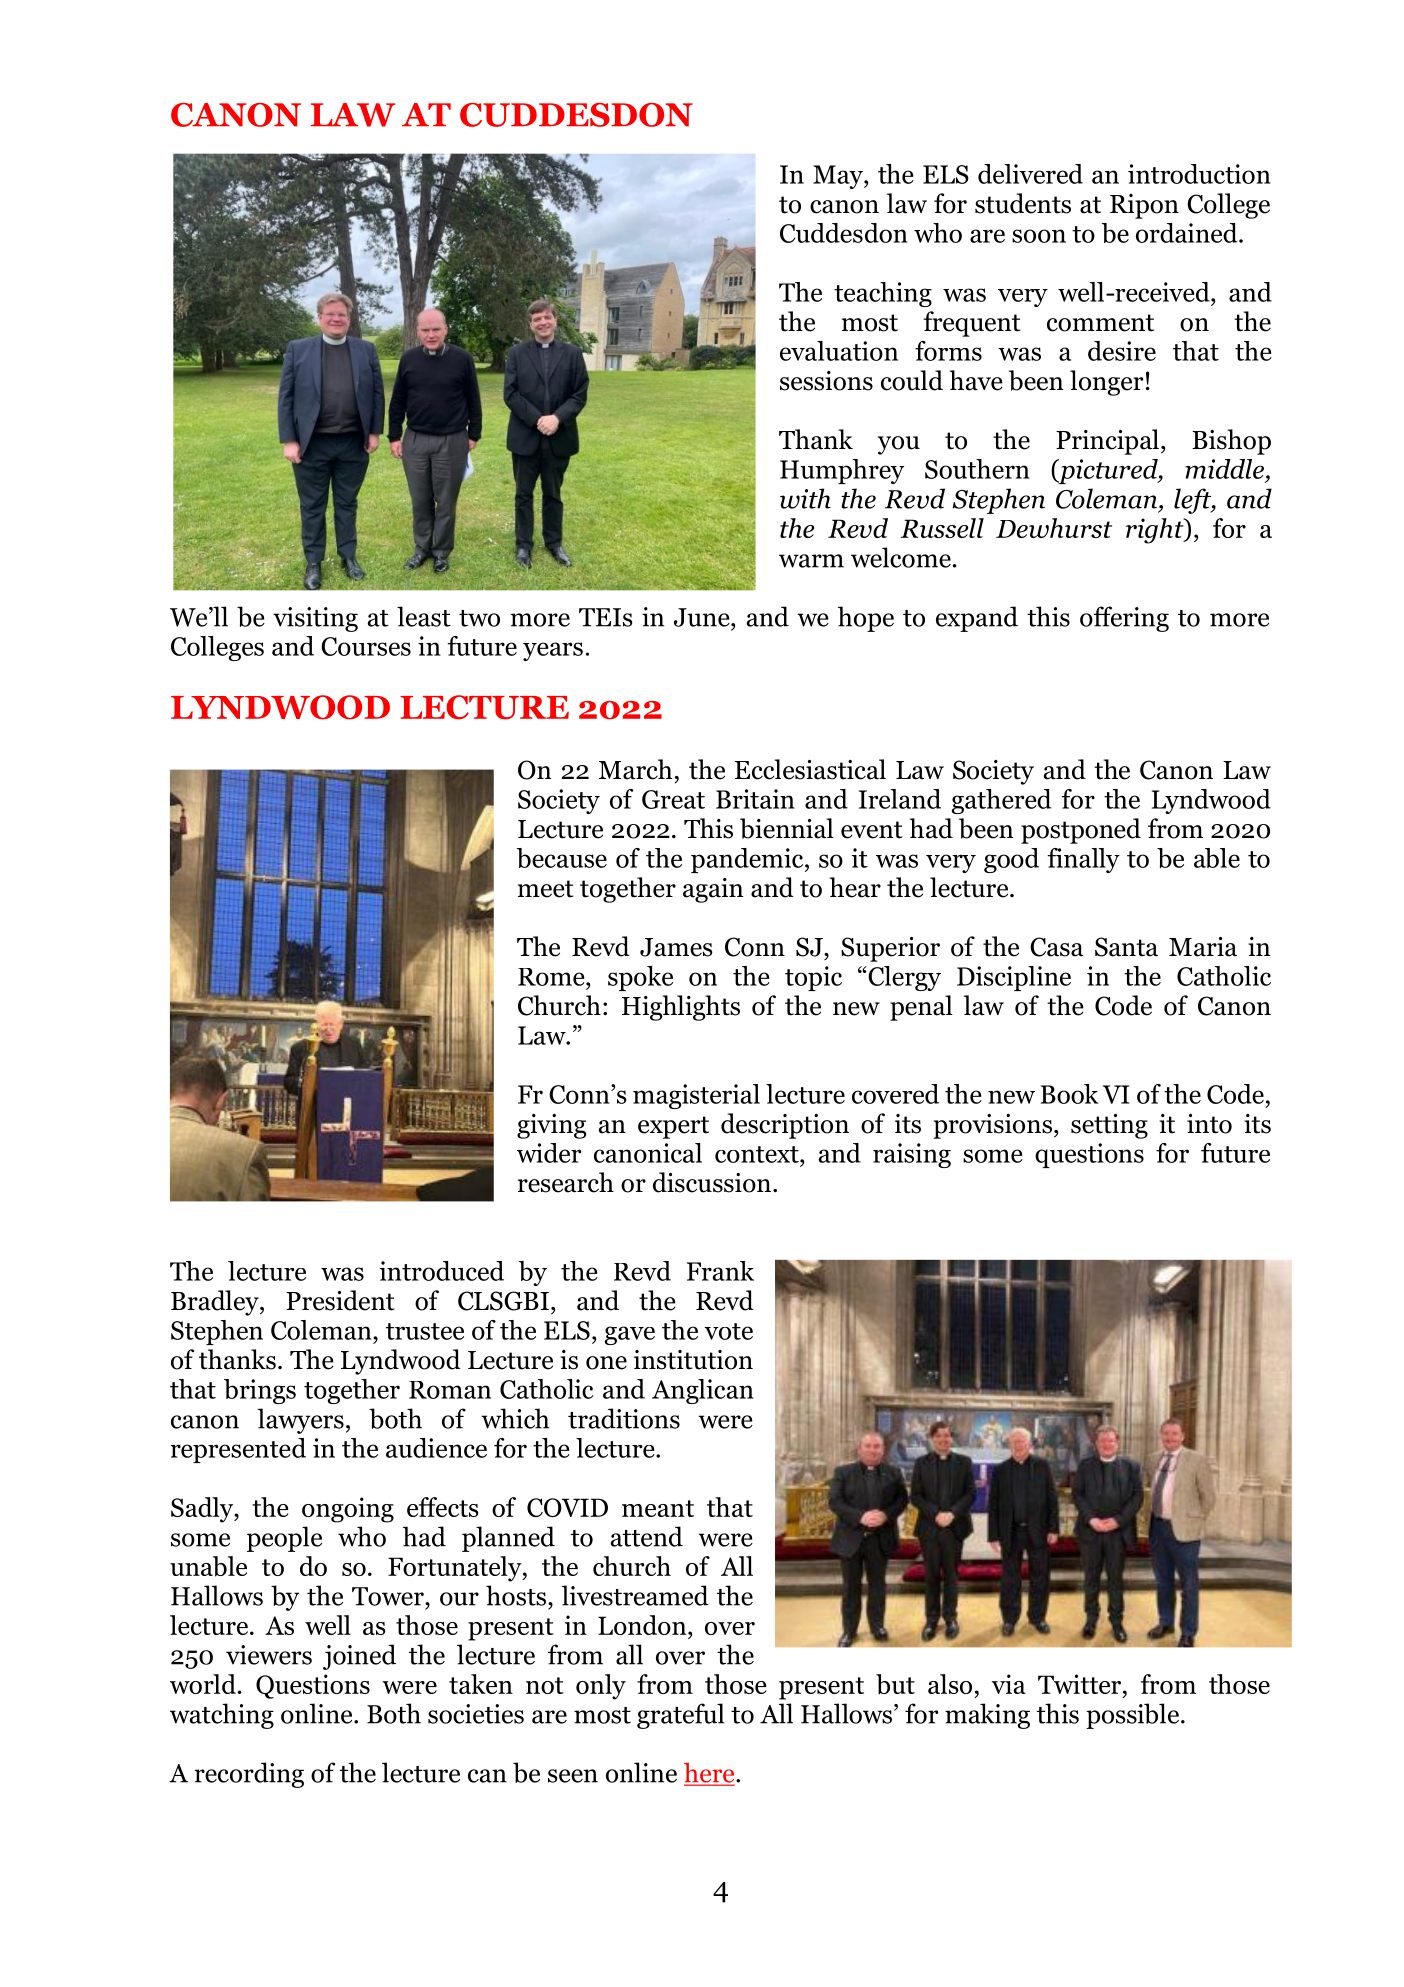  What do you see at coordinates (359, 1657) in the screenshot?
I see `joined` at bounding box center [359, 1657].
